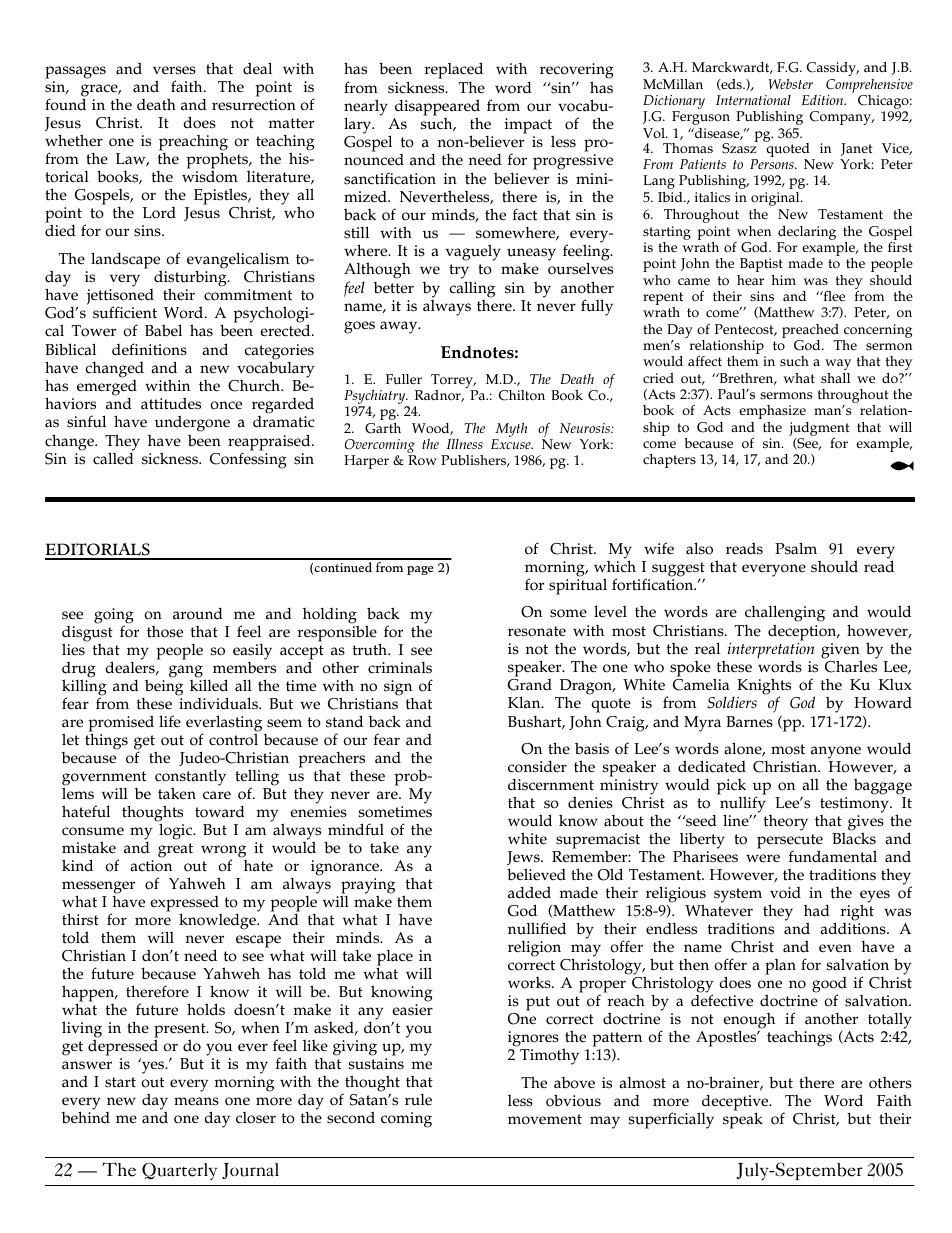 Image resolution: width=952 pixels, height=1233 pixels. Describe the element at coordinates (437, 108) in the screenshot. I see `disappeared` at that location.
